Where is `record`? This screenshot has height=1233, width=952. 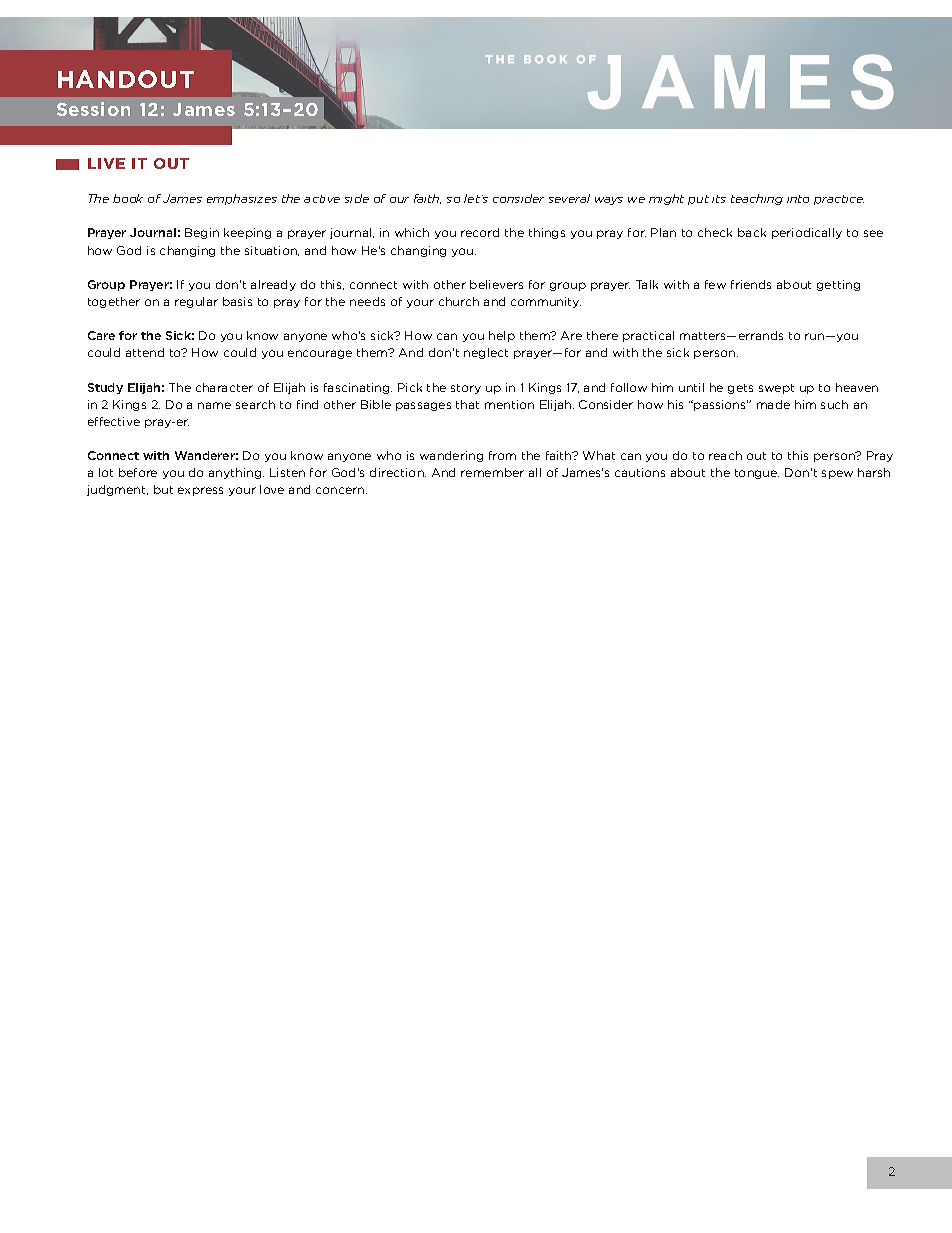
record is located at coordinates (480, 232).
